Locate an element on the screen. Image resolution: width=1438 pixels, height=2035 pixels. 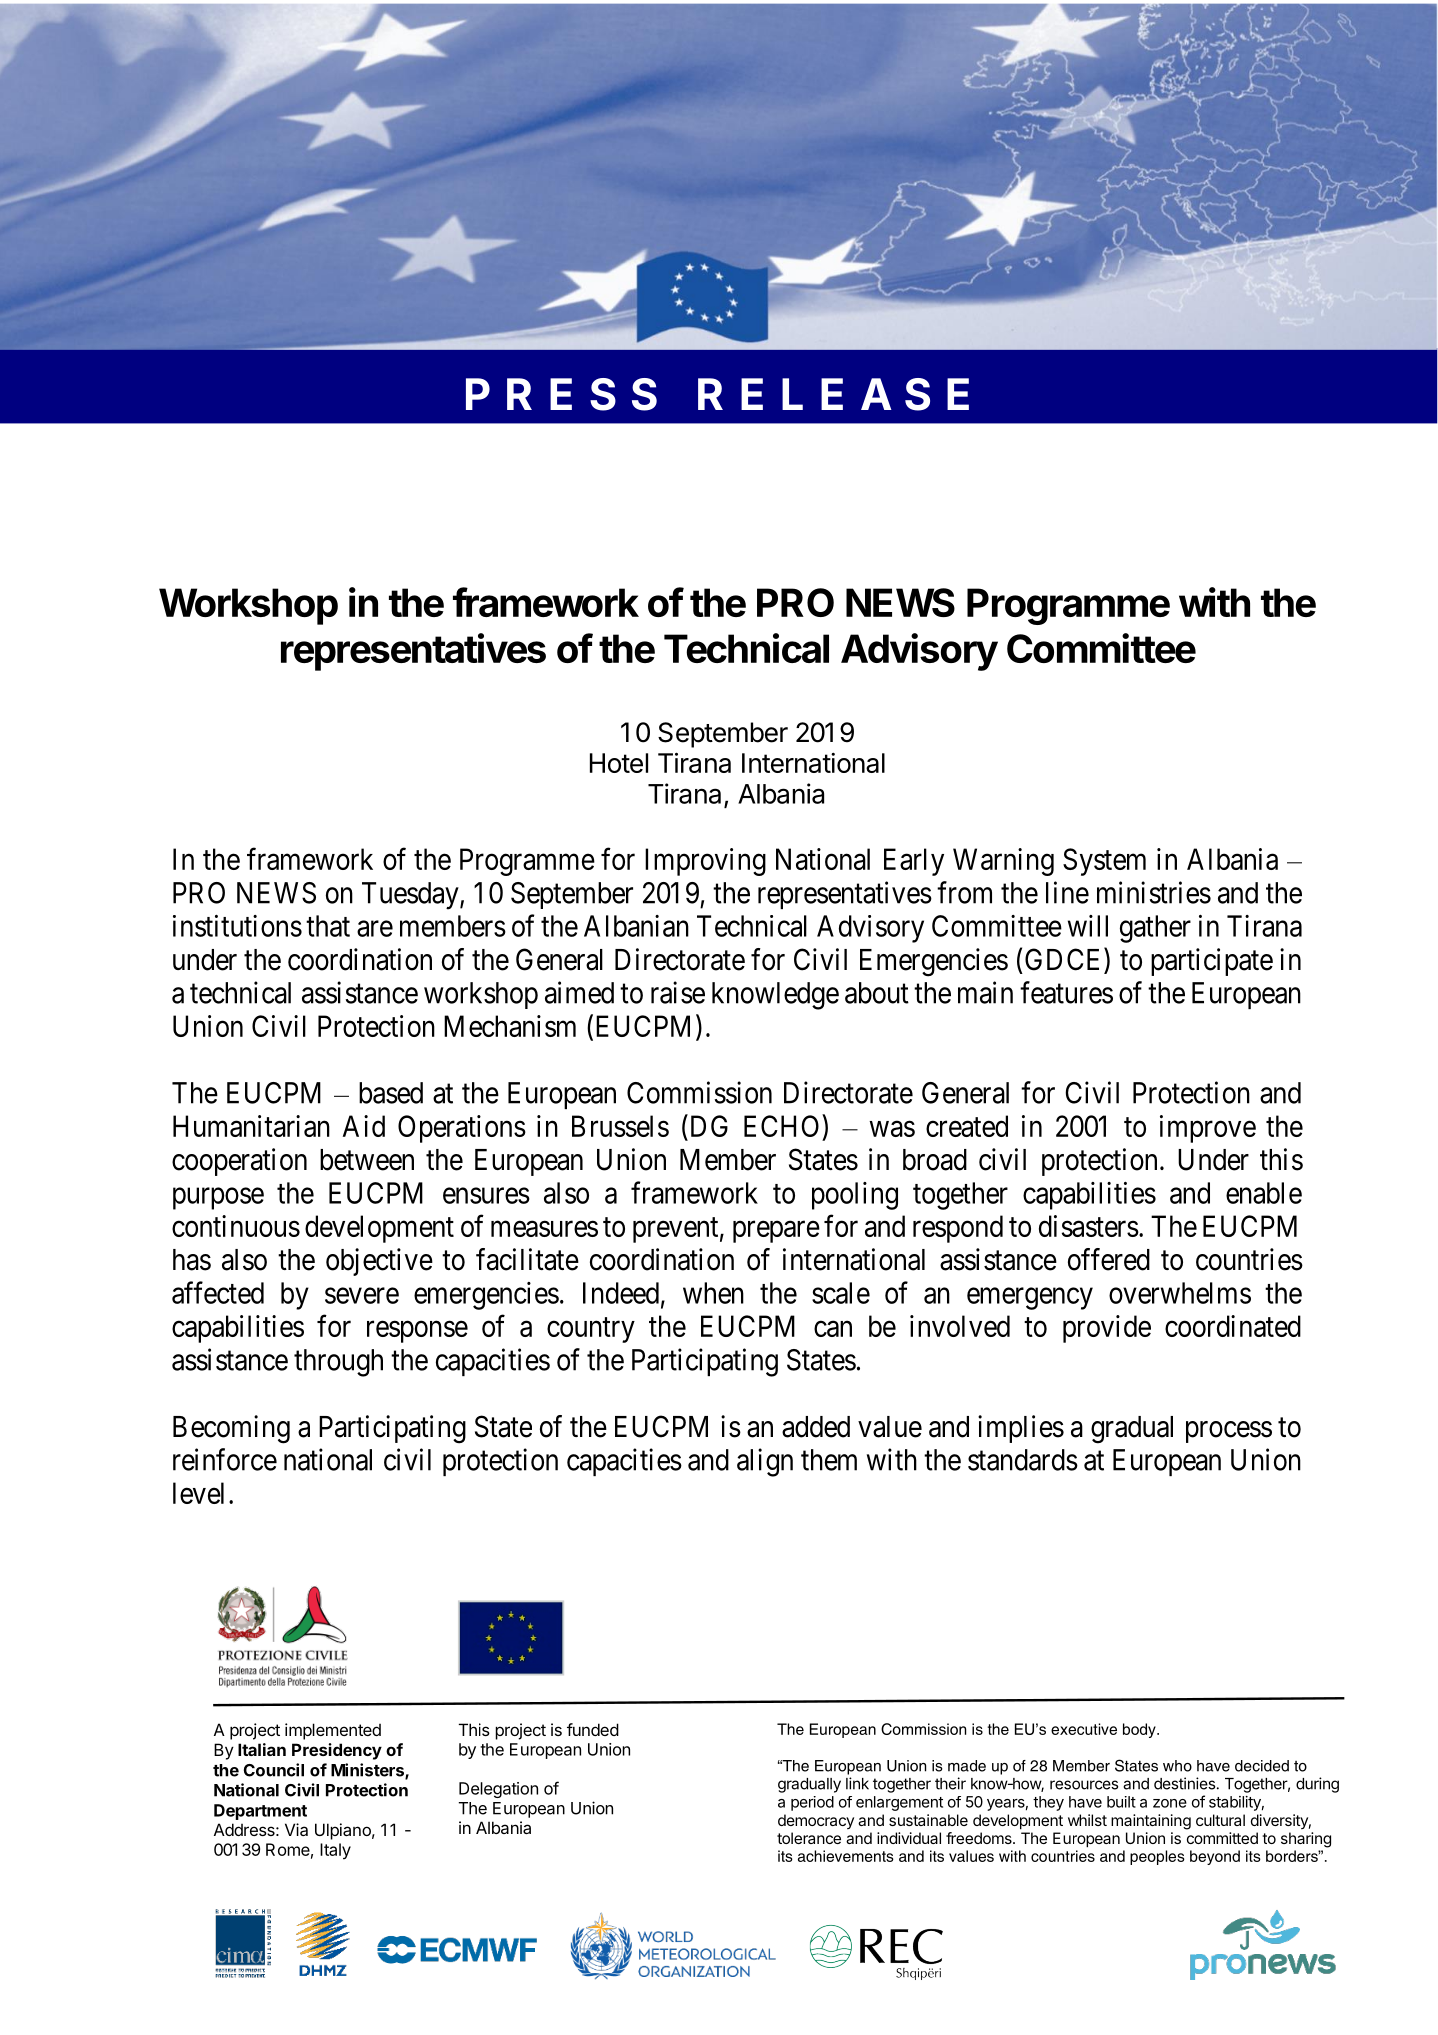
raise is located at coordinates (678, 992).
